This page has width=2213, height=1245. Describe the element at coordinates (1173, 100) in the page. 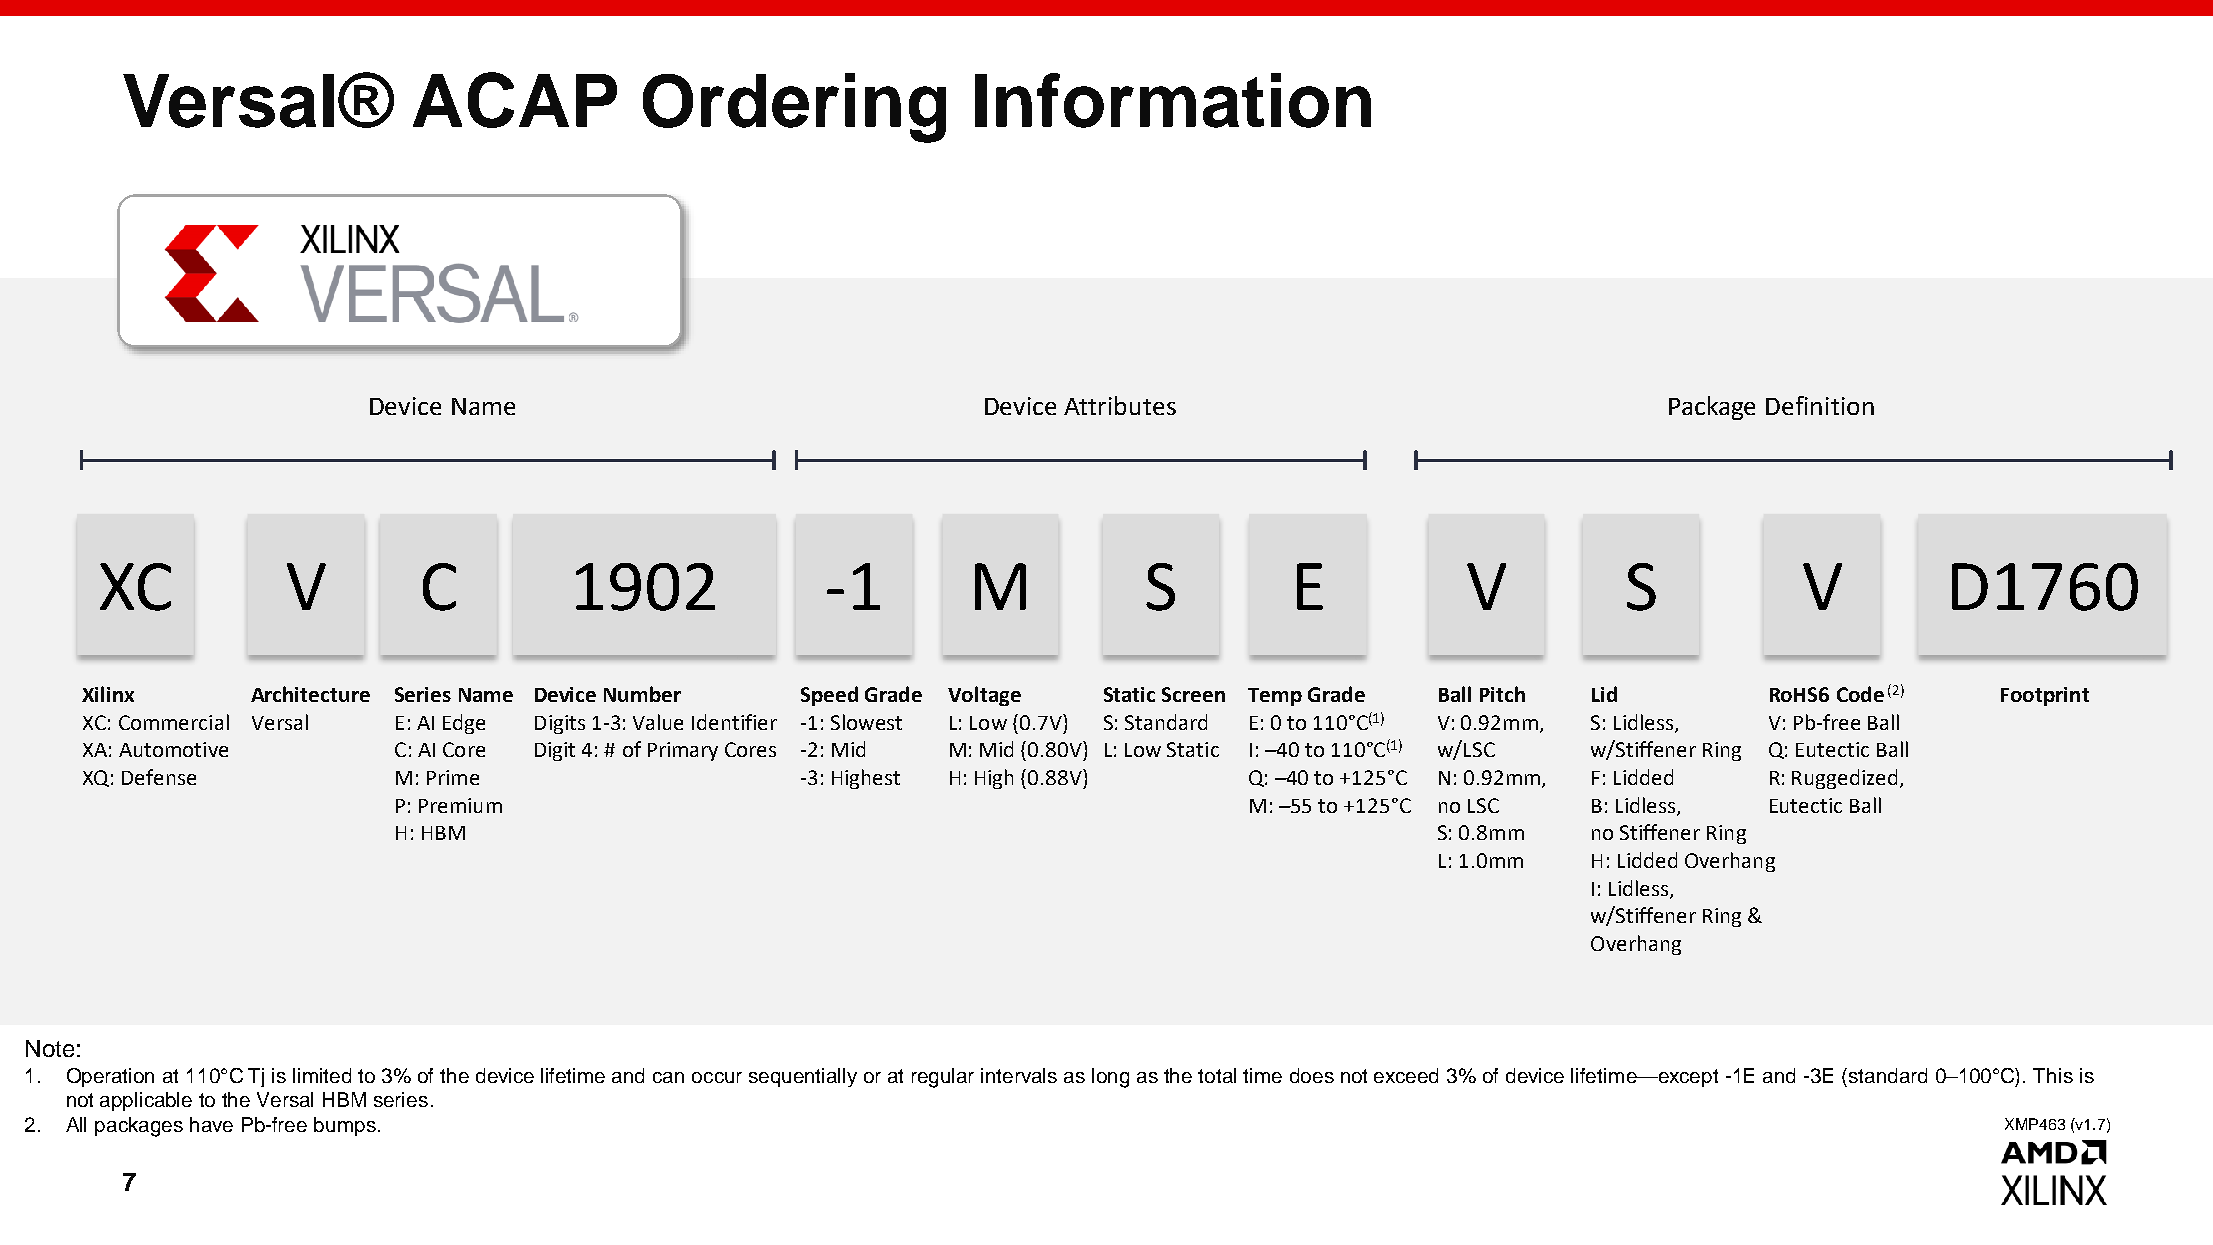

I see `Information` at that location.
